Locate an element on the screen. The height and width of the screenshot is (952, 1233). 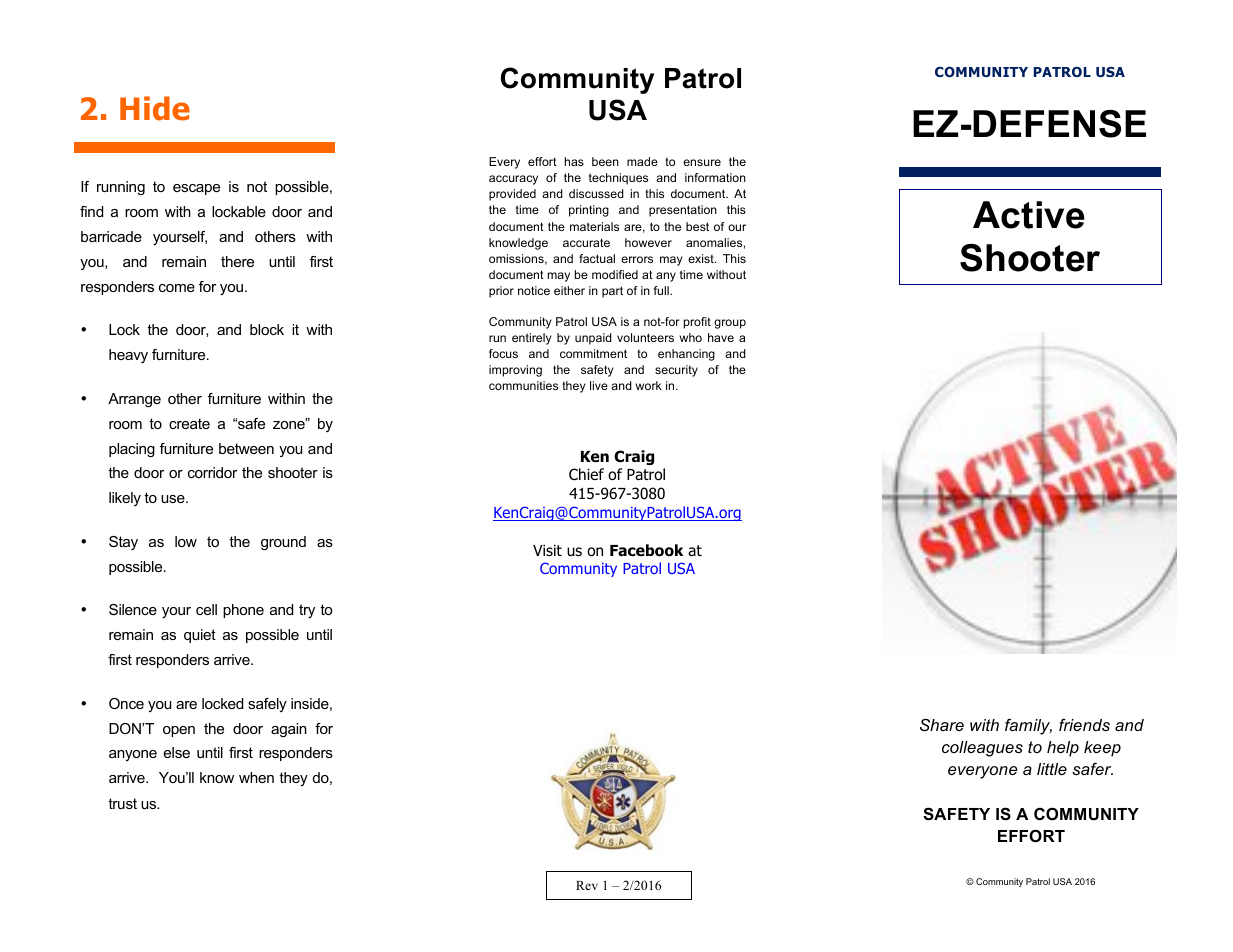
family is located at coordinates (1028, 726).
